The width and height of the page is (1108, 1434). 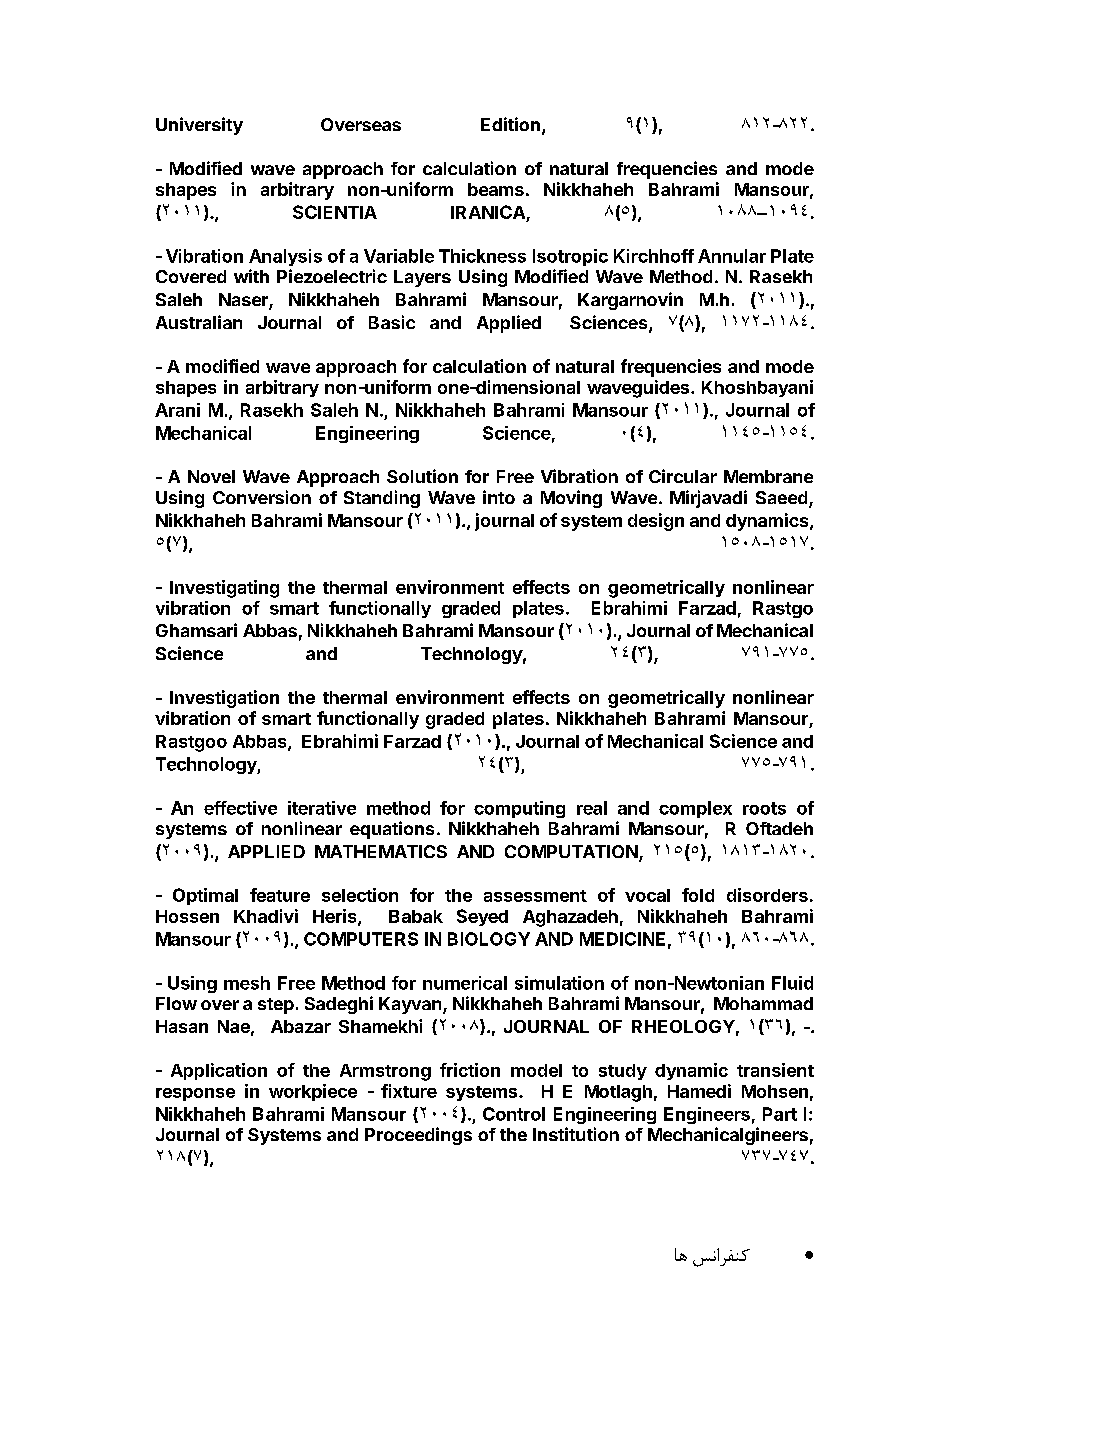 I want to click on Annular, so click(x=732, y=256).
